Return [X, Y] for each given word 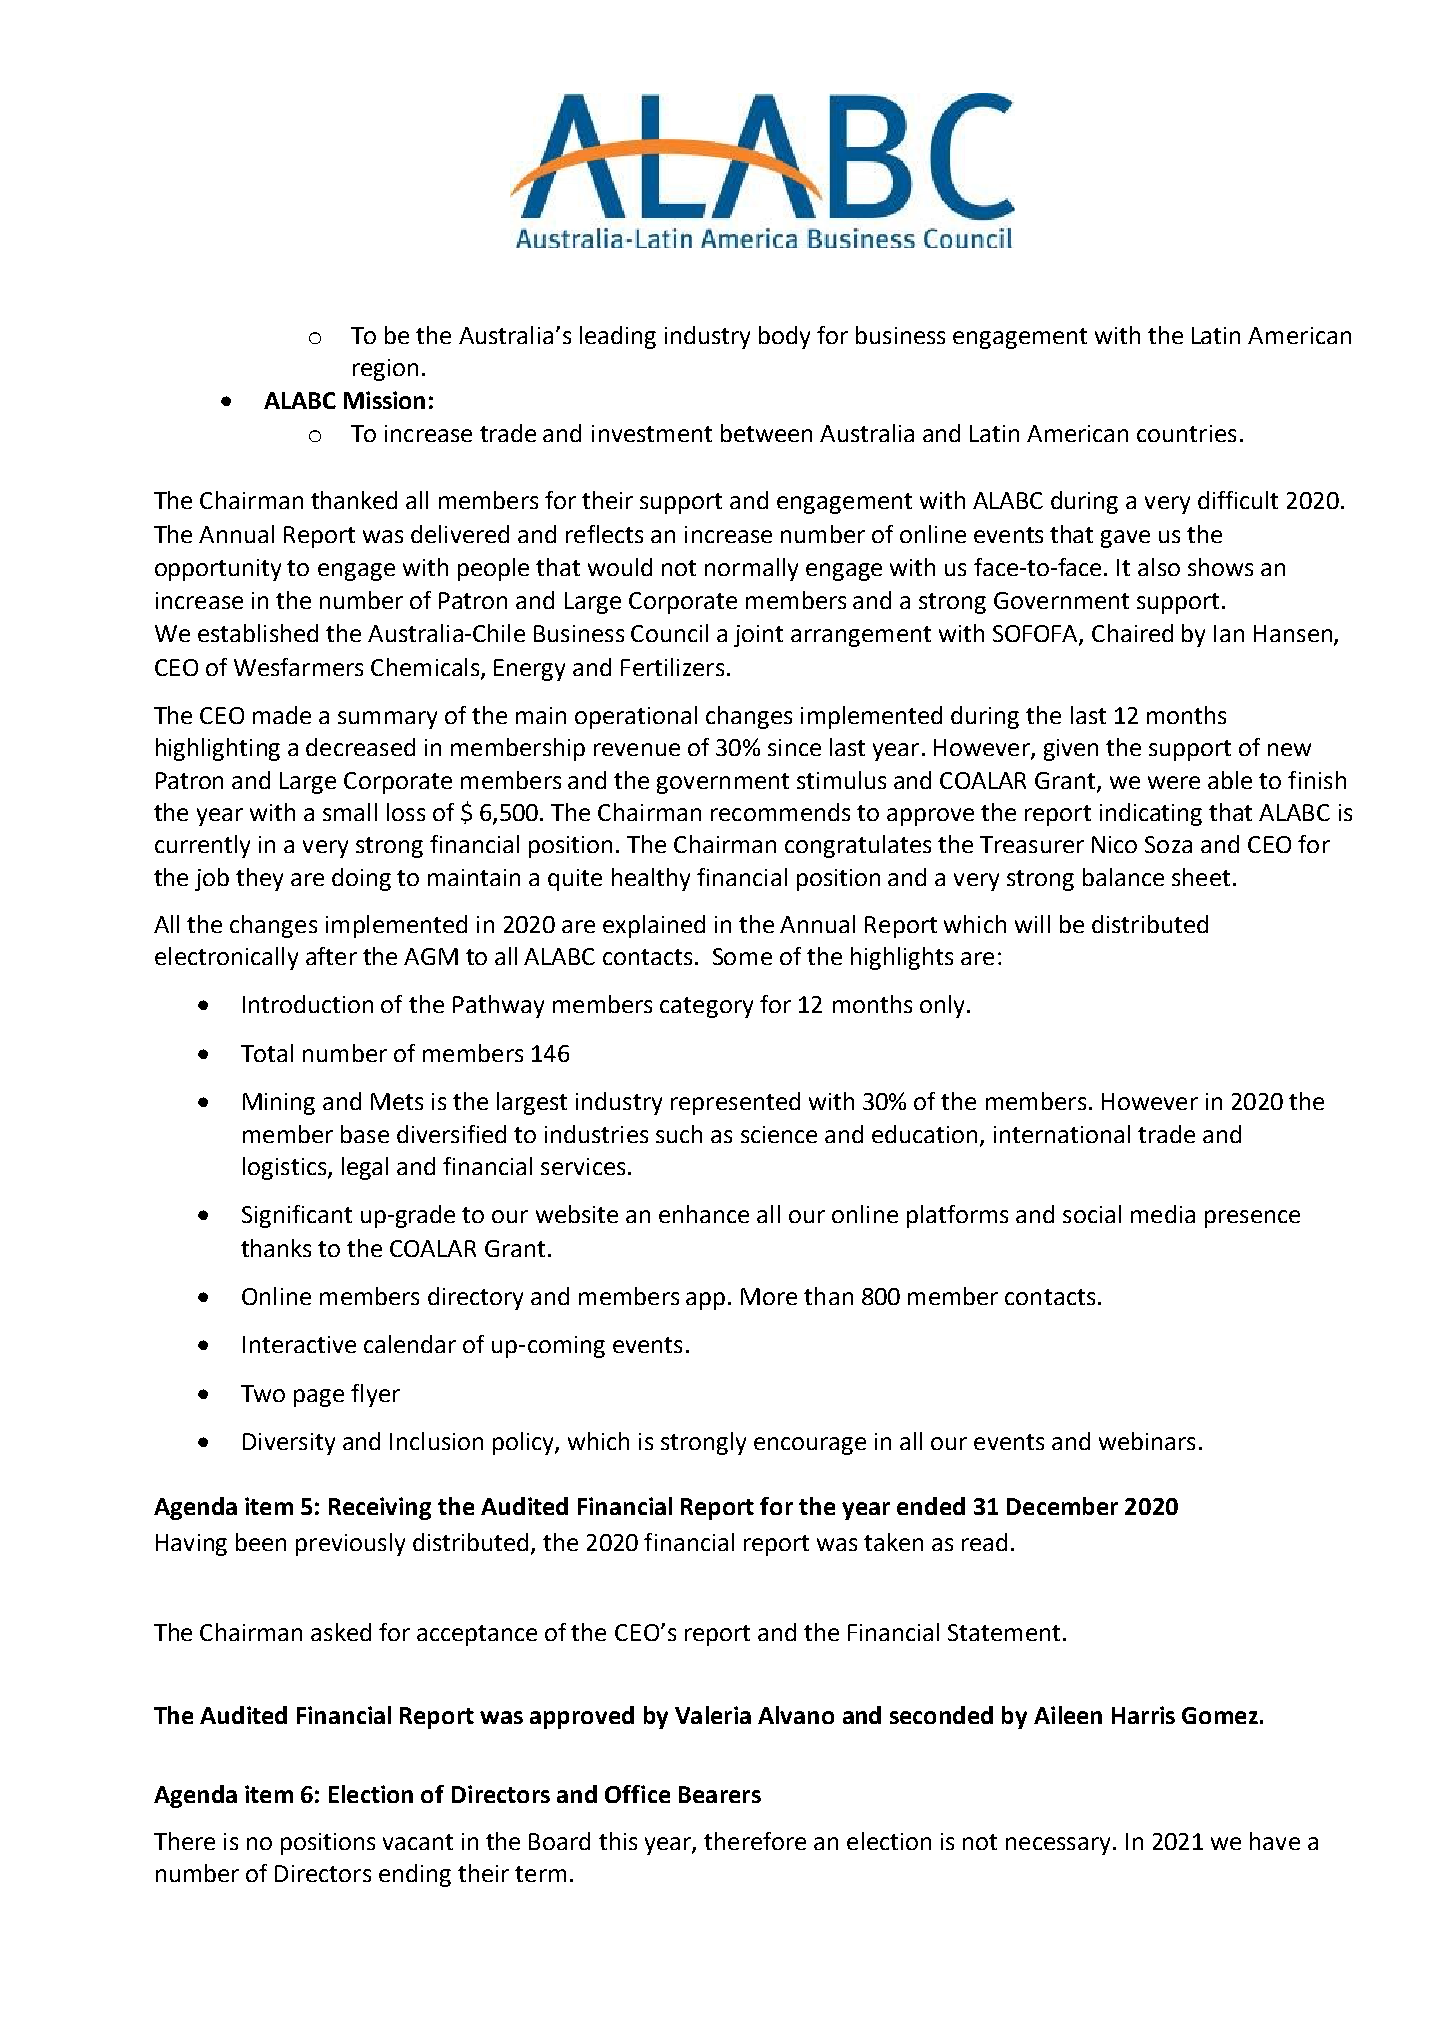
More [769, 1296]
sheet [1201, 877]
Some [742, 956]
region [385, 370]
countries [1186, 433]
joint [758, 636]
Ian [1229, 633]
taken [893, 1542]
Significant [297, 1216]
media [1163, 1214]
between [766, 433]
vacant [418, 1842]
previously [350, 1544]
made [282, 715]
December [1062, 1506]
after [331, 956]
